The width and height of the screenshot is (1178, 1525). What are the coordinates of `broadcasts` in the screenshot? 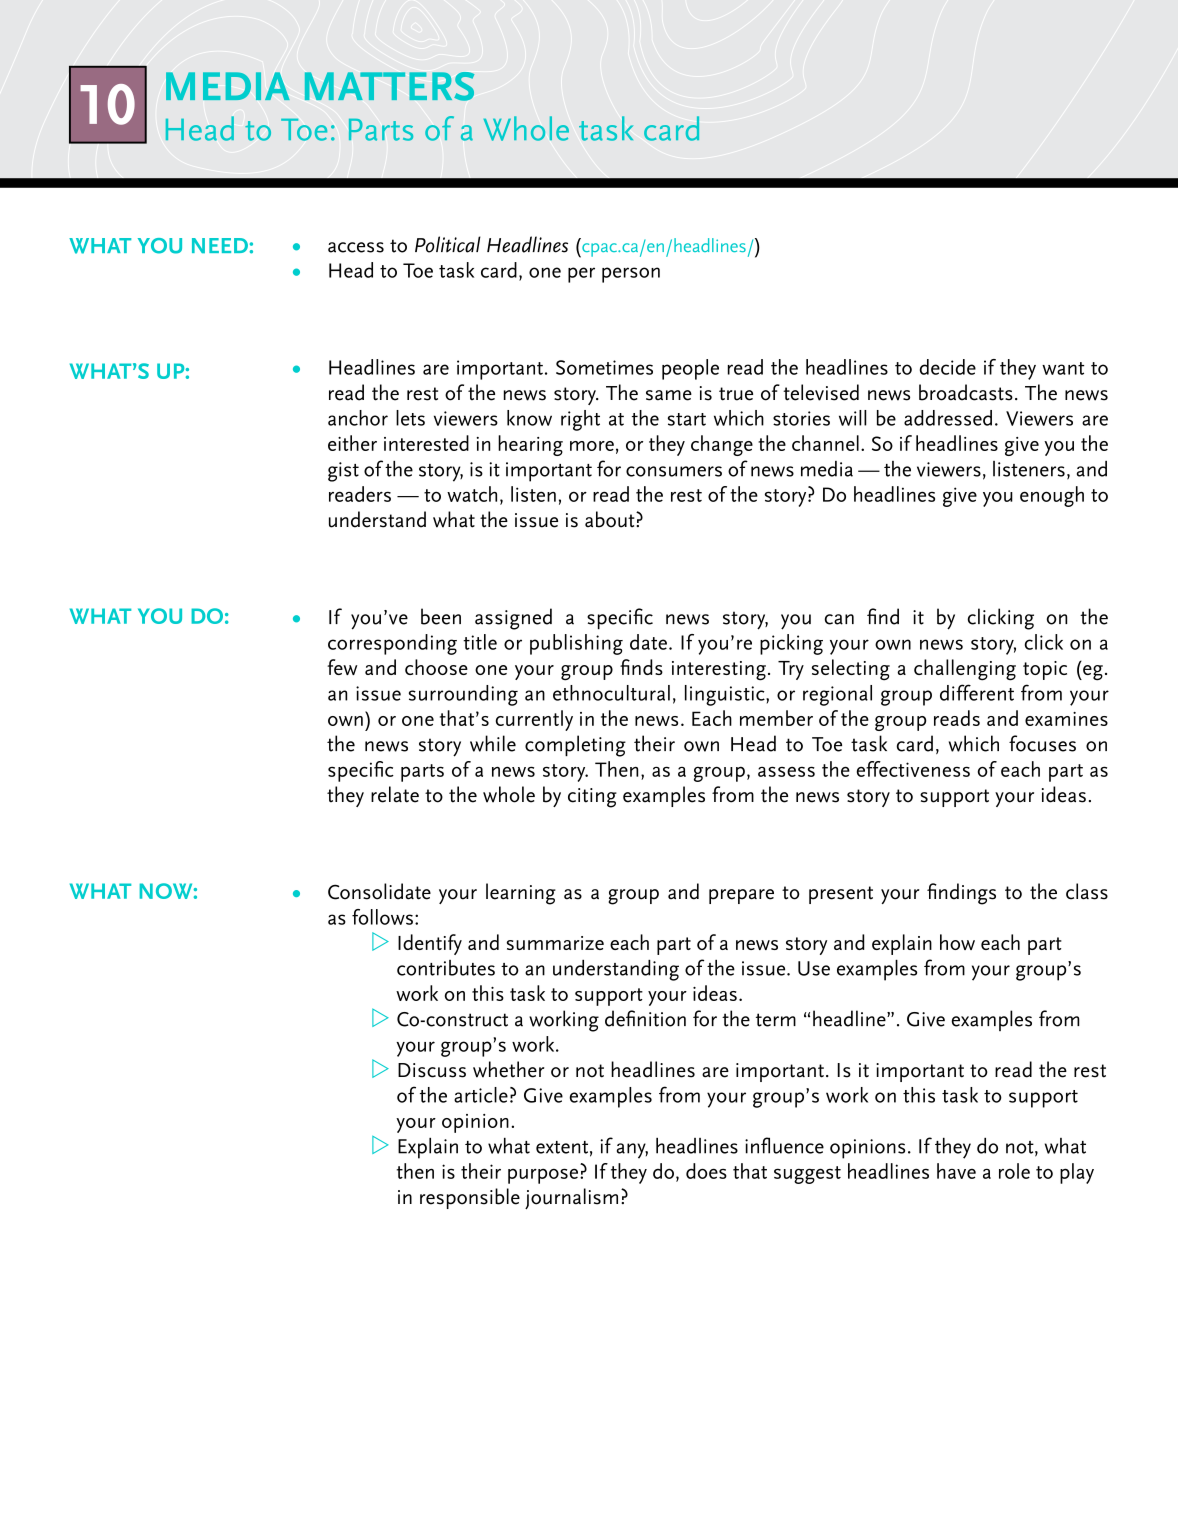 It's located at (966, 392).
